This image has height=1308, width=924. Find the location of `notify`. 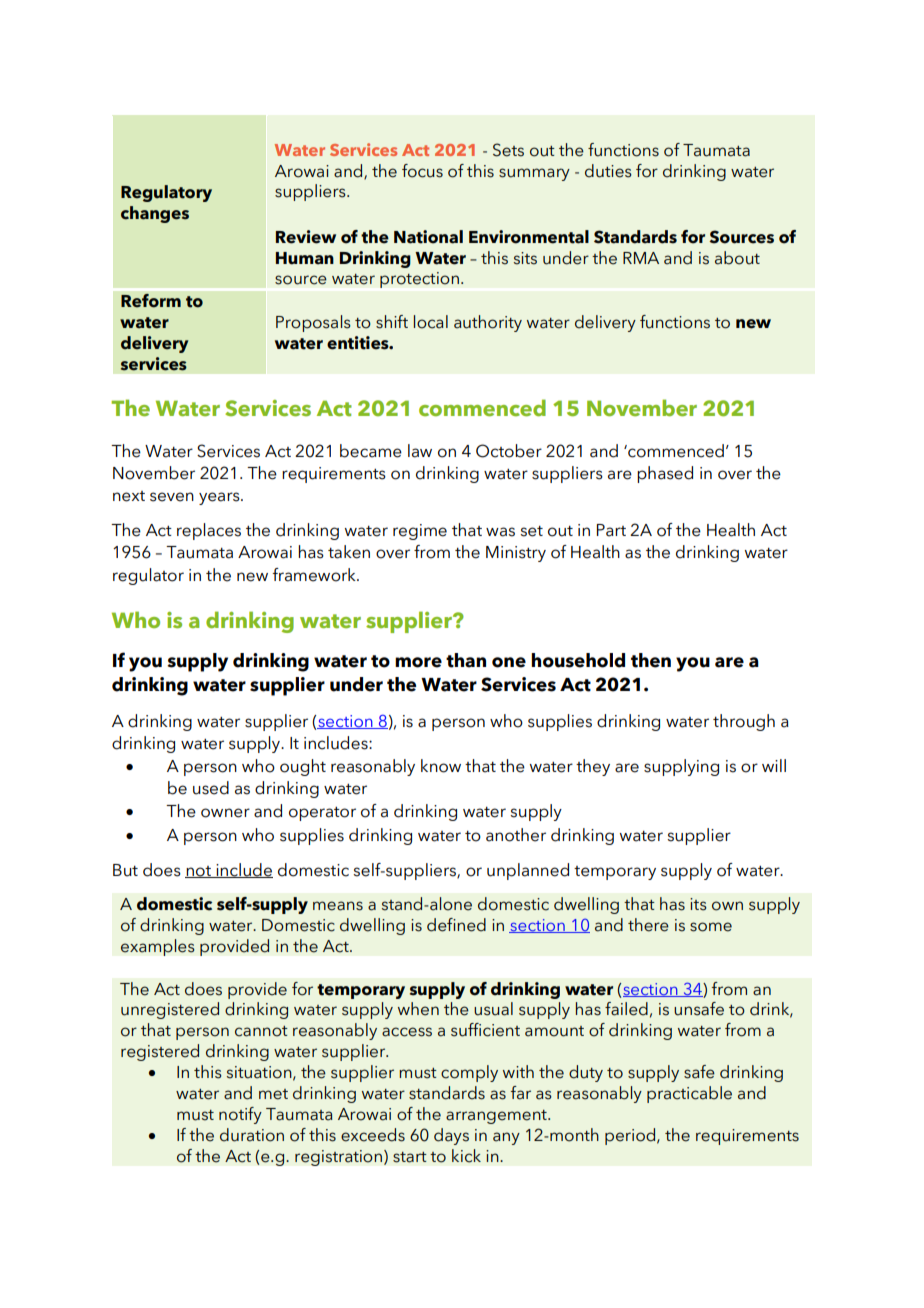

notify is located at coordinates (240, 1115).
